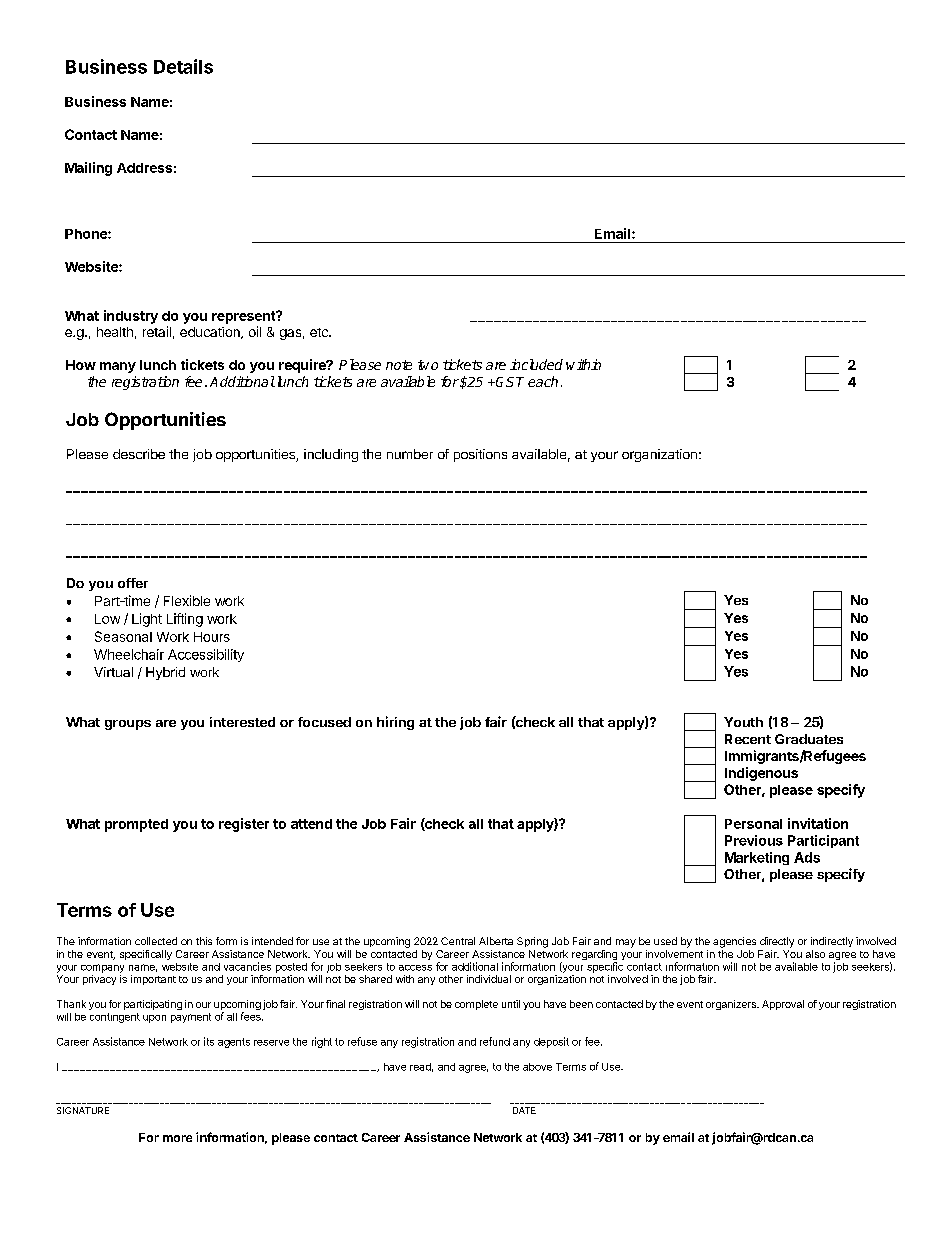 The width and height of the screenshot is (952, 1233). What do you see at coordinates (536, 364) in the screenshot?
I see `included` at bounding box center [536, 364].
